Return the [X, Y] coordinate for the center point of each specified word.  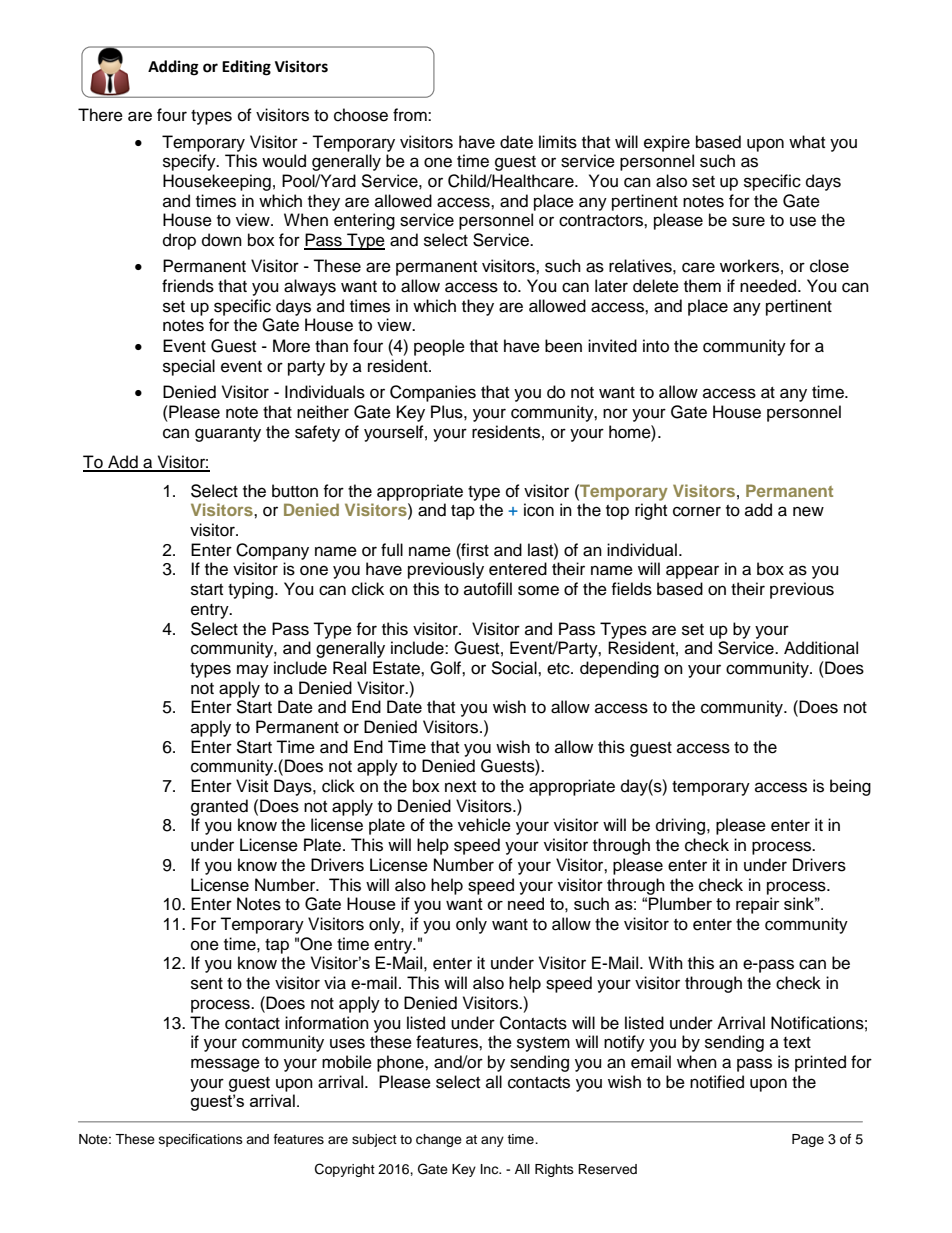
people [439, 347]
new [808, 511]
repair [758, 905]
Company [272, 551]
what [807, 142]
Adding [173, 68]
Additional [821, 648]
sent [207, 984]
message [225, 1065]
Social [515, 668]
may [253, 671]
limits [558, 142]
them [702, 286]
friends [188, 286]
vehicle [484, 825]
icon [539, 510]
